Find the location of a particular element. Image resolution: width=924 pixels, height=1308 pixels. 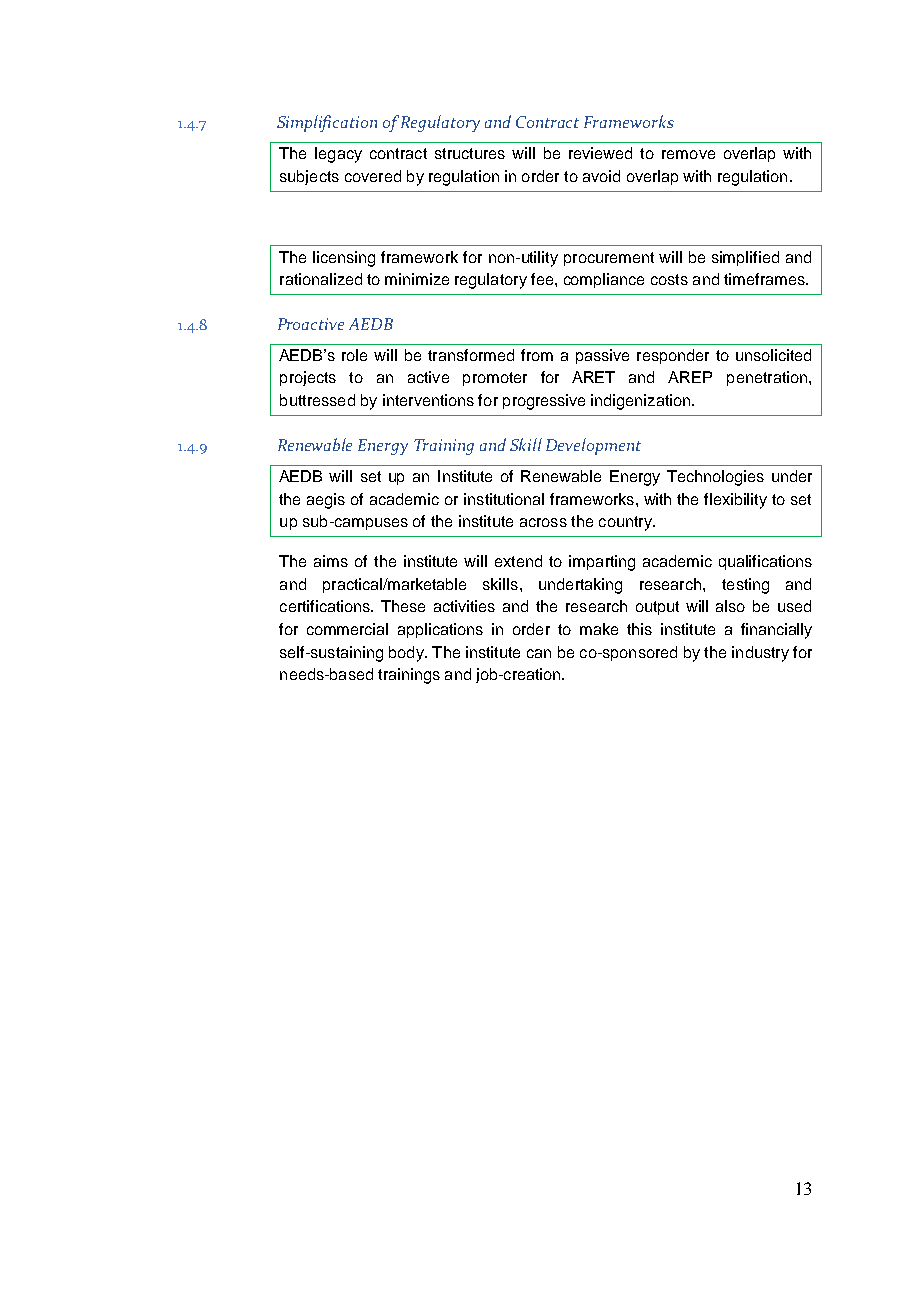

aegis is located at coordinates (326, 501).
